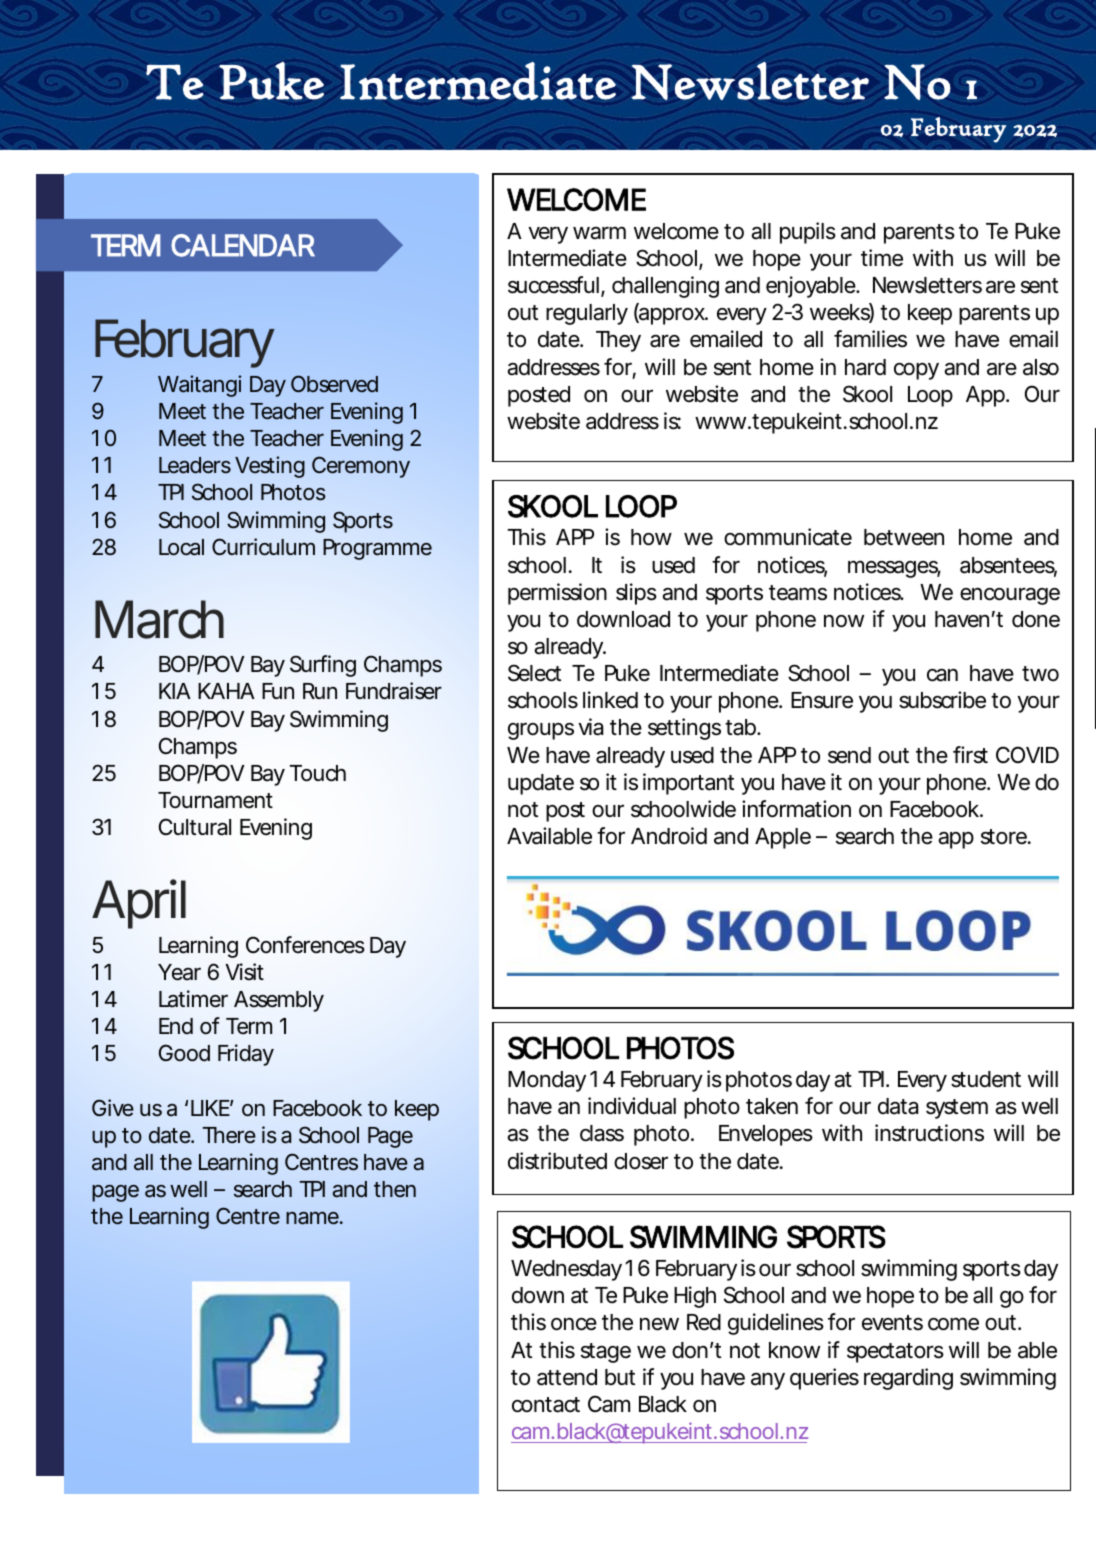  What do you see at coordinates (651, 537) in the screenshot?
I see `how` at bounding box center [651, 537].
